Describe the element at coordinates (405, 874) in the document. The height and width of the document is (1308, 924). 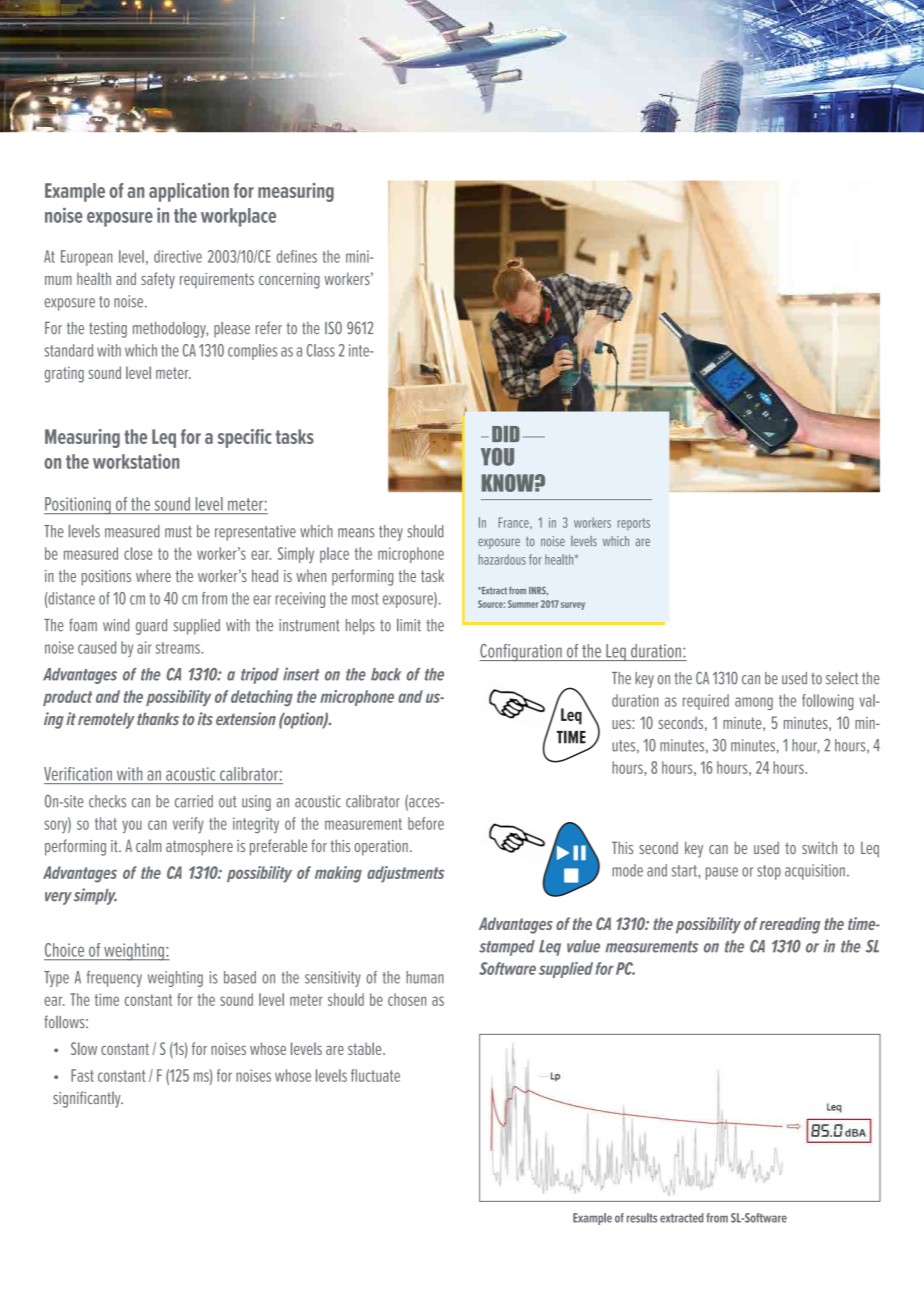
I see `adjustments` at that location.
